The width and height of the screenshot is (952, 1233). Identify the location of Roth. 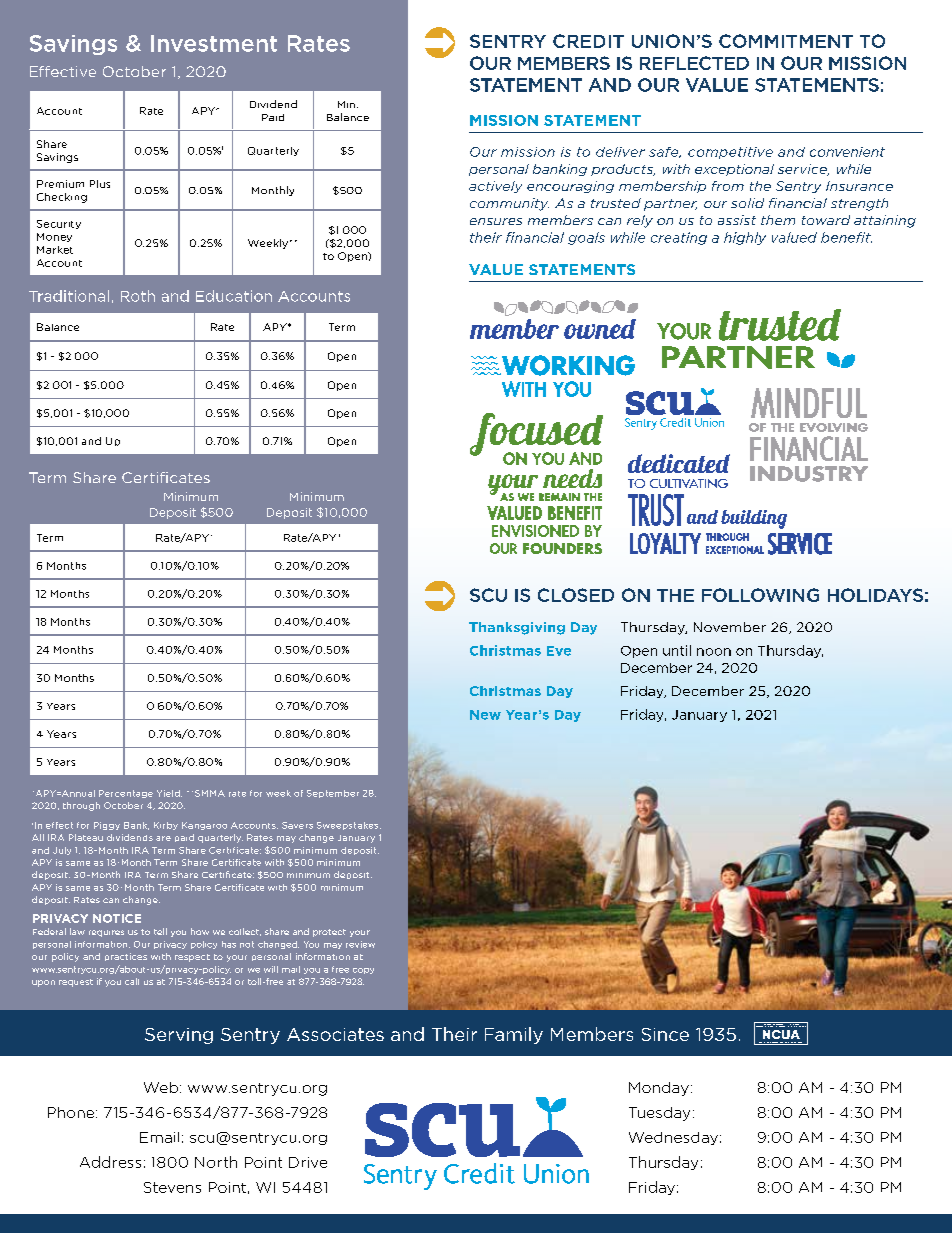
(138, 296).
